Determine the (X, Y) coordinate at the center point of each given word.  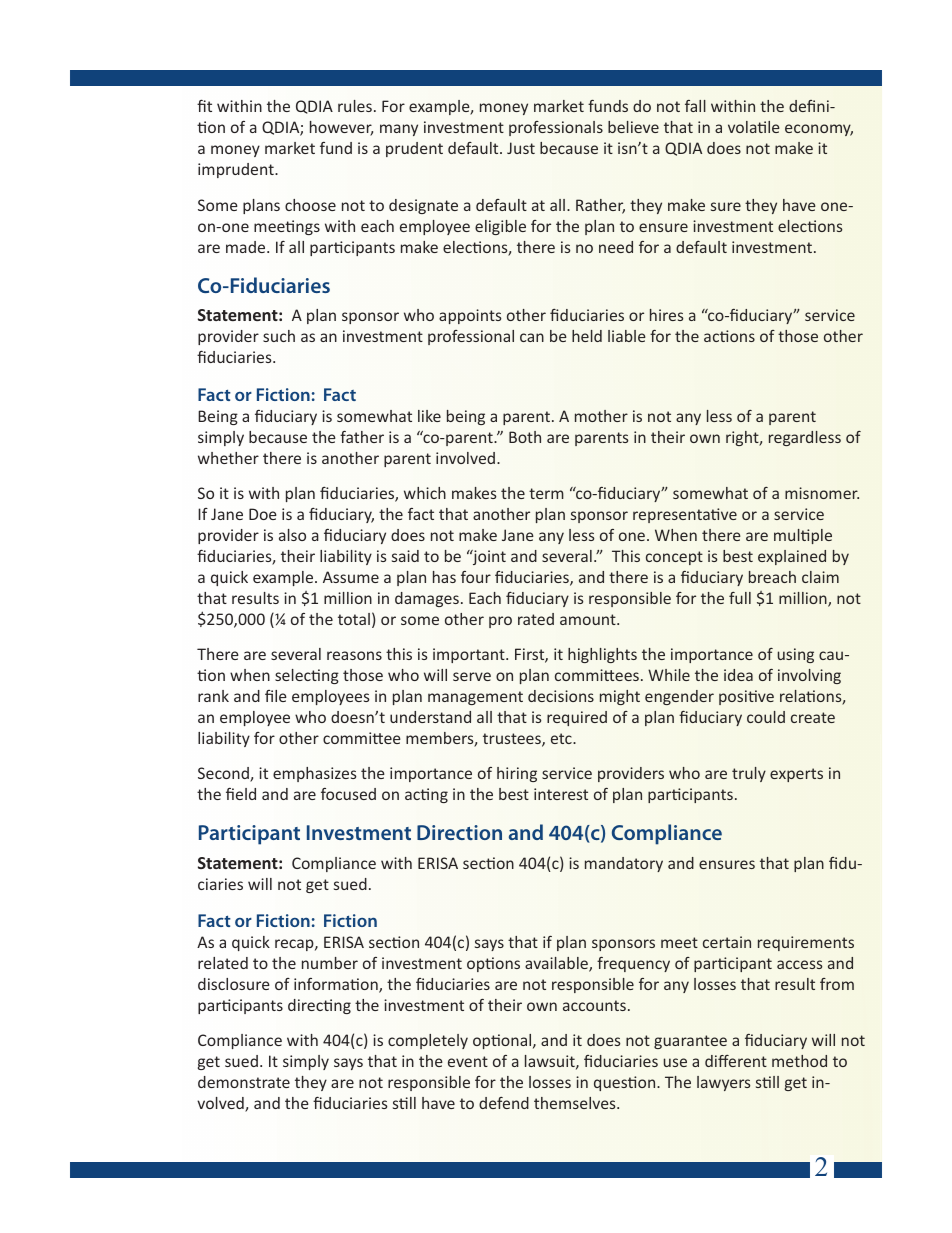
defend (504, 1103)
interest (561, 794)
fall (695, 106)
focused (348, 794)
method (799, 1061)
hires (666, 315)
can (532, 337)
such (279, 336)
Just (521, 148)
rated (536, 619)
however (341, 128)
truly (749, 774)
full (740, 598)
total (354, 619)
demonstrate (244, 1082)
